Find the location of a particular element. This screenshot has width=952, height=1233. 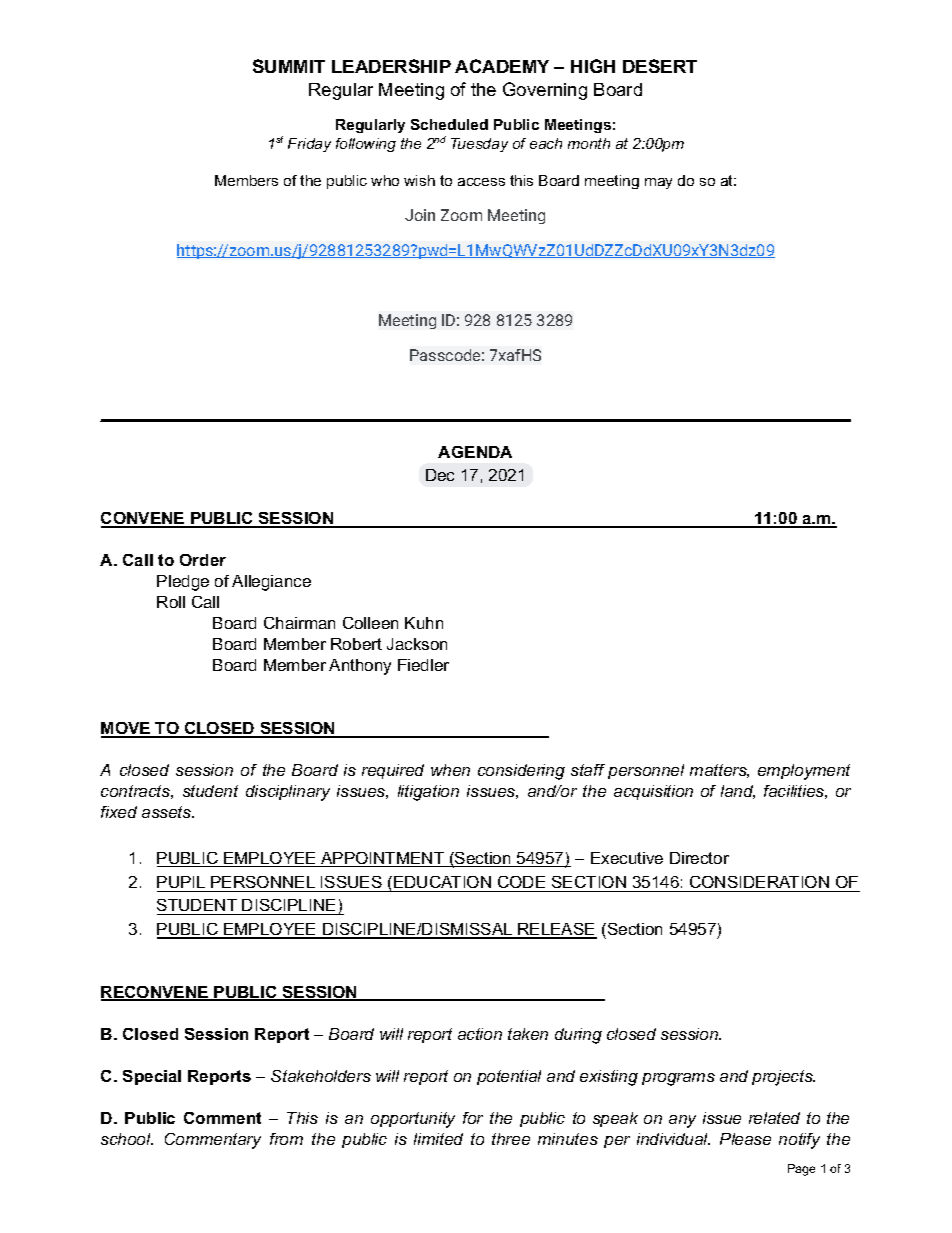

Order is located at coordinates (203, 560).
